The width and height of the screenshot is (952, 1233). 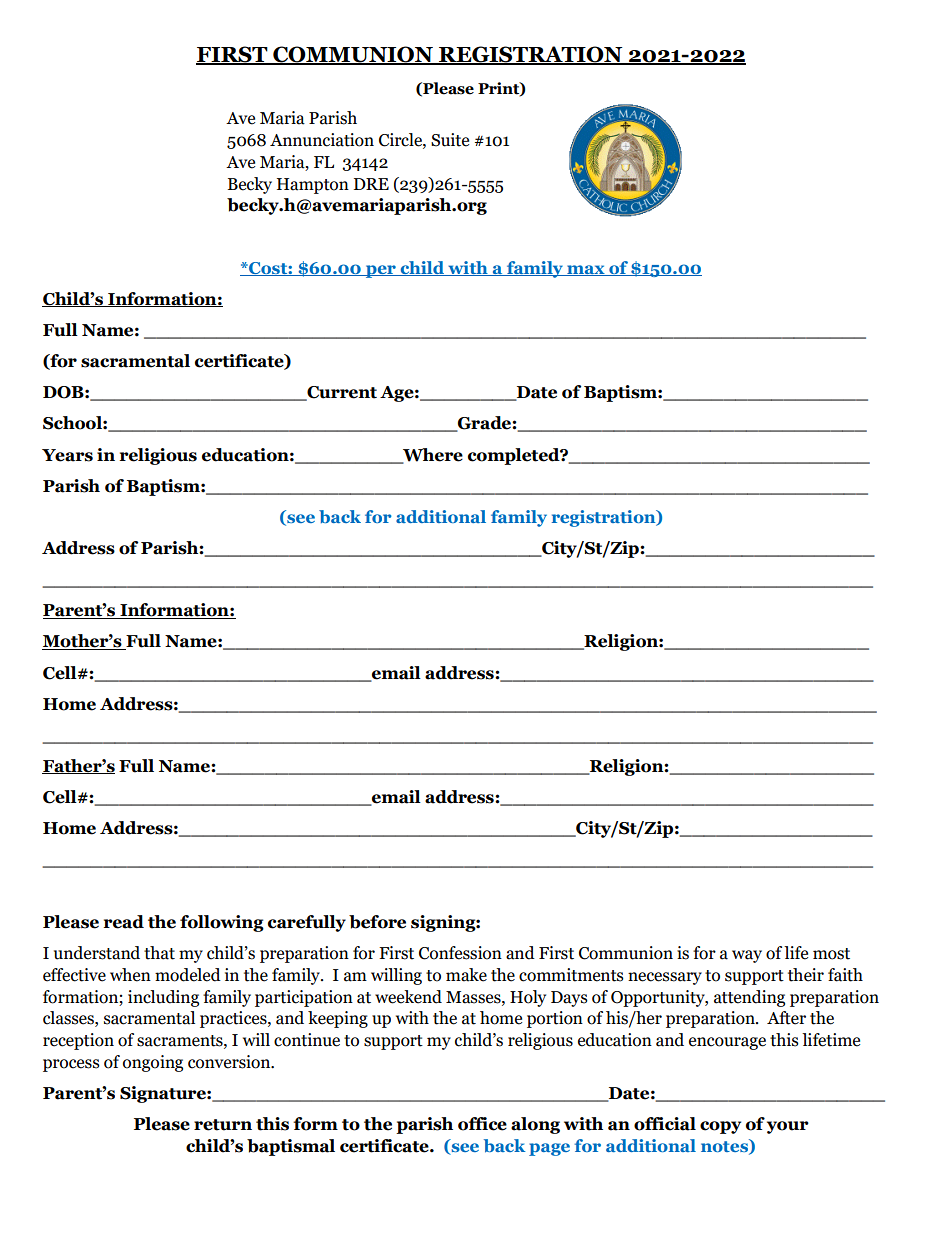 I want to click on their, so click(x=806, y=975).
